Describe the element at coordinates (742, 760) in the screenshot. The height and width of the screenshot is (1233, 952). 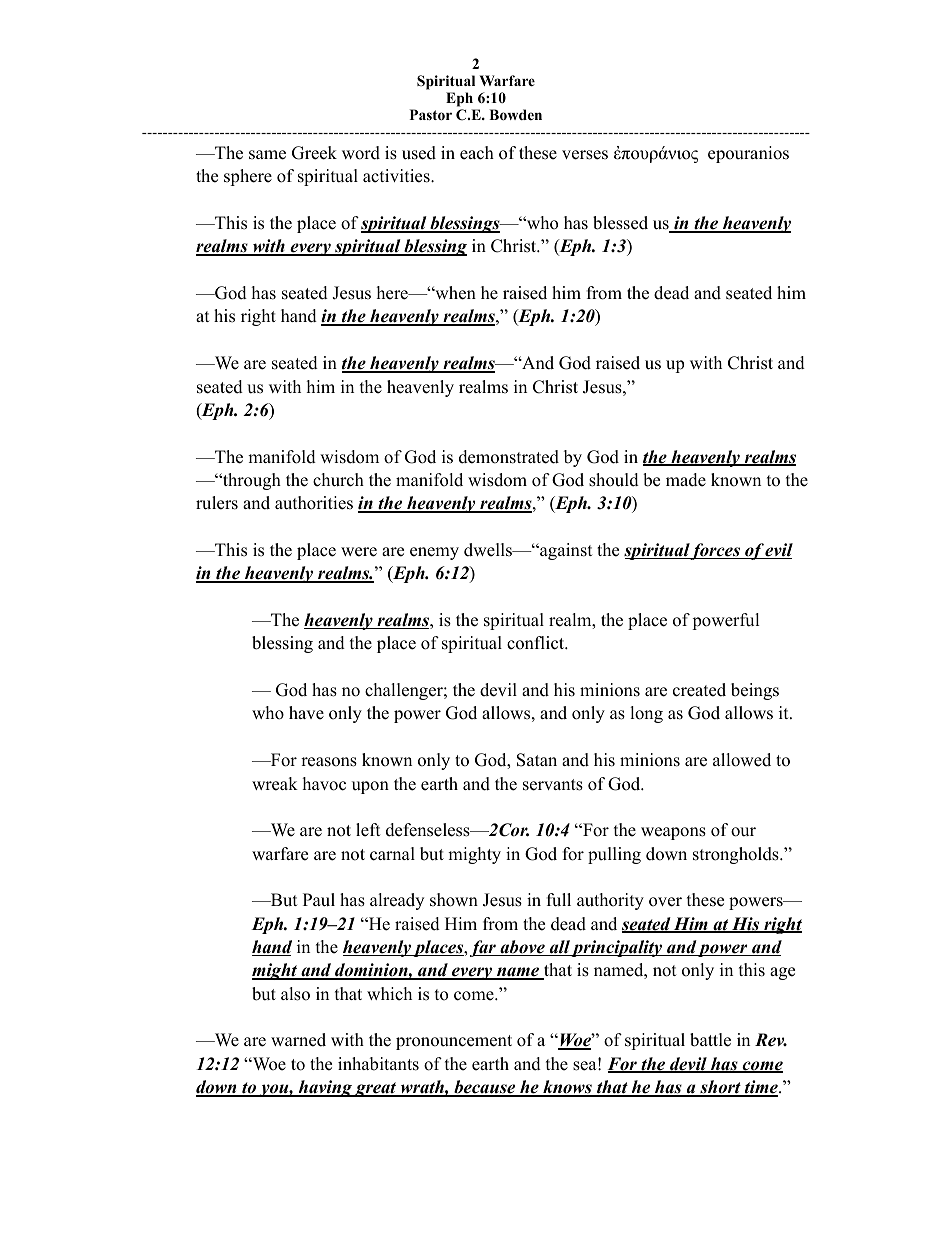
I see `allowed` at that location.
